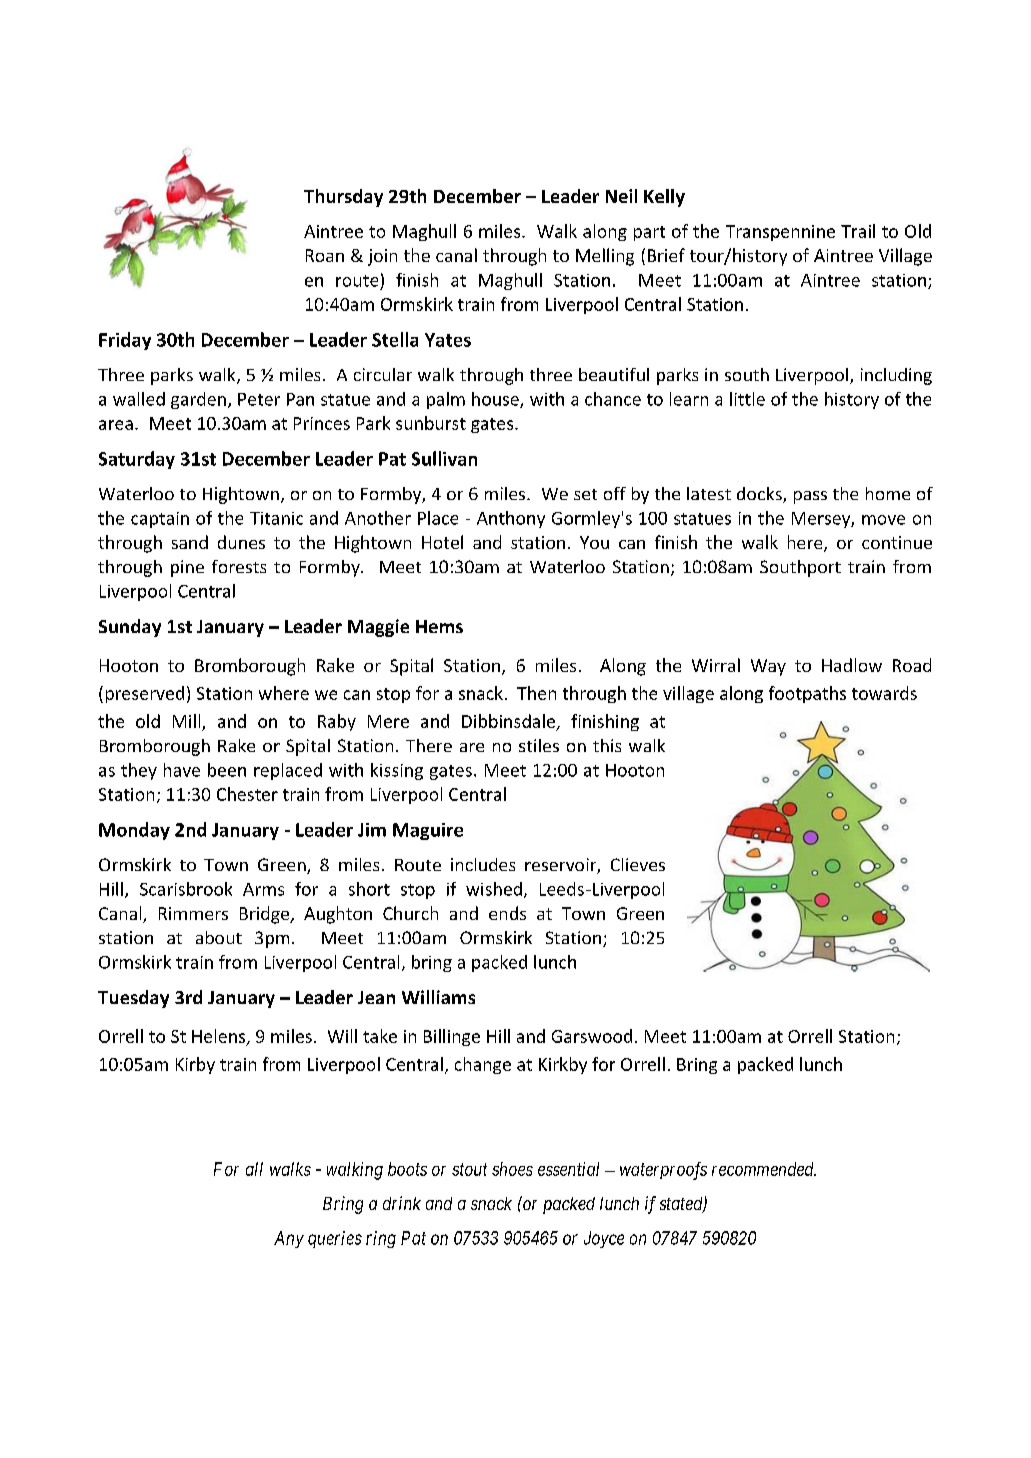 This document has width=1031, height=1458. I want to click on Any, so click(289, 1239).
